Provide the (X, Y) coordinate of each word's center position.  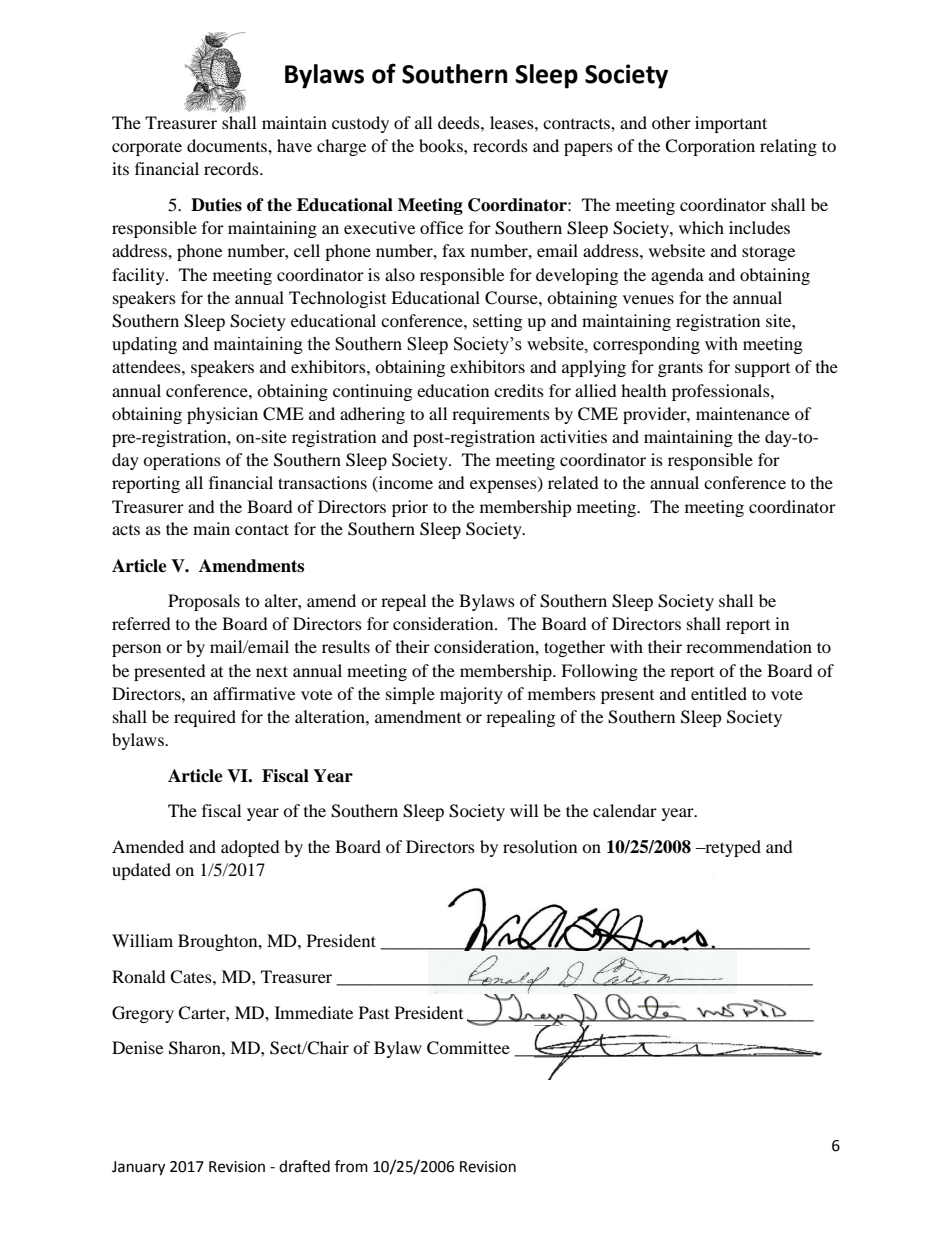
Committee (468, 1048)
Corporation (710, 147)
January (138, 1168)
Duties (216, 205)
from (351, 1166)
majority (471, 695)
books (442, 145)
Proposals (204, 602)
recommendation (749, 646)
